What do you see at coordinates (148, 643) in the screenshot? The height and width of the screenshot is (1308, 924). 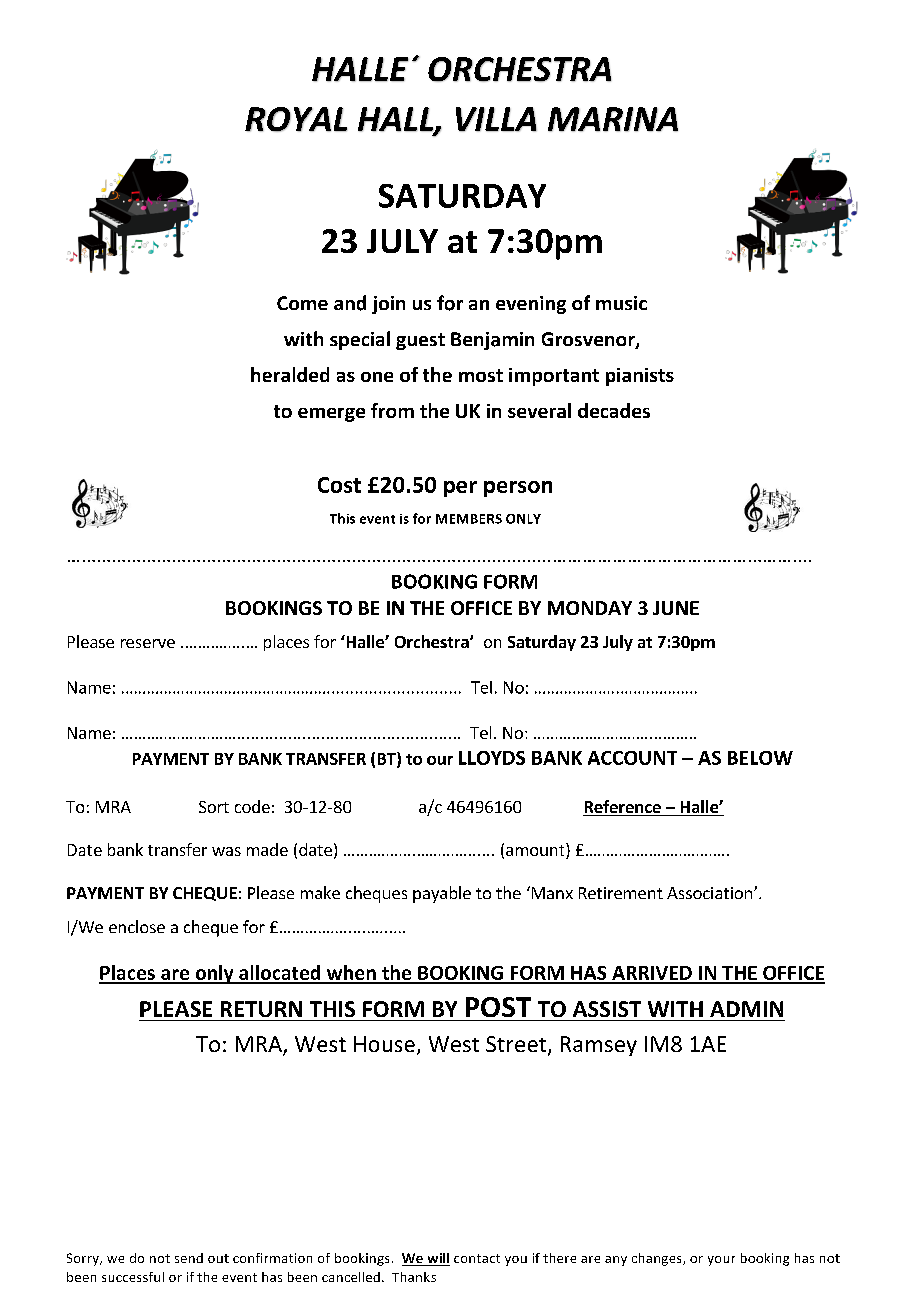 I see `reserve` at bounding box center [148, 643].
